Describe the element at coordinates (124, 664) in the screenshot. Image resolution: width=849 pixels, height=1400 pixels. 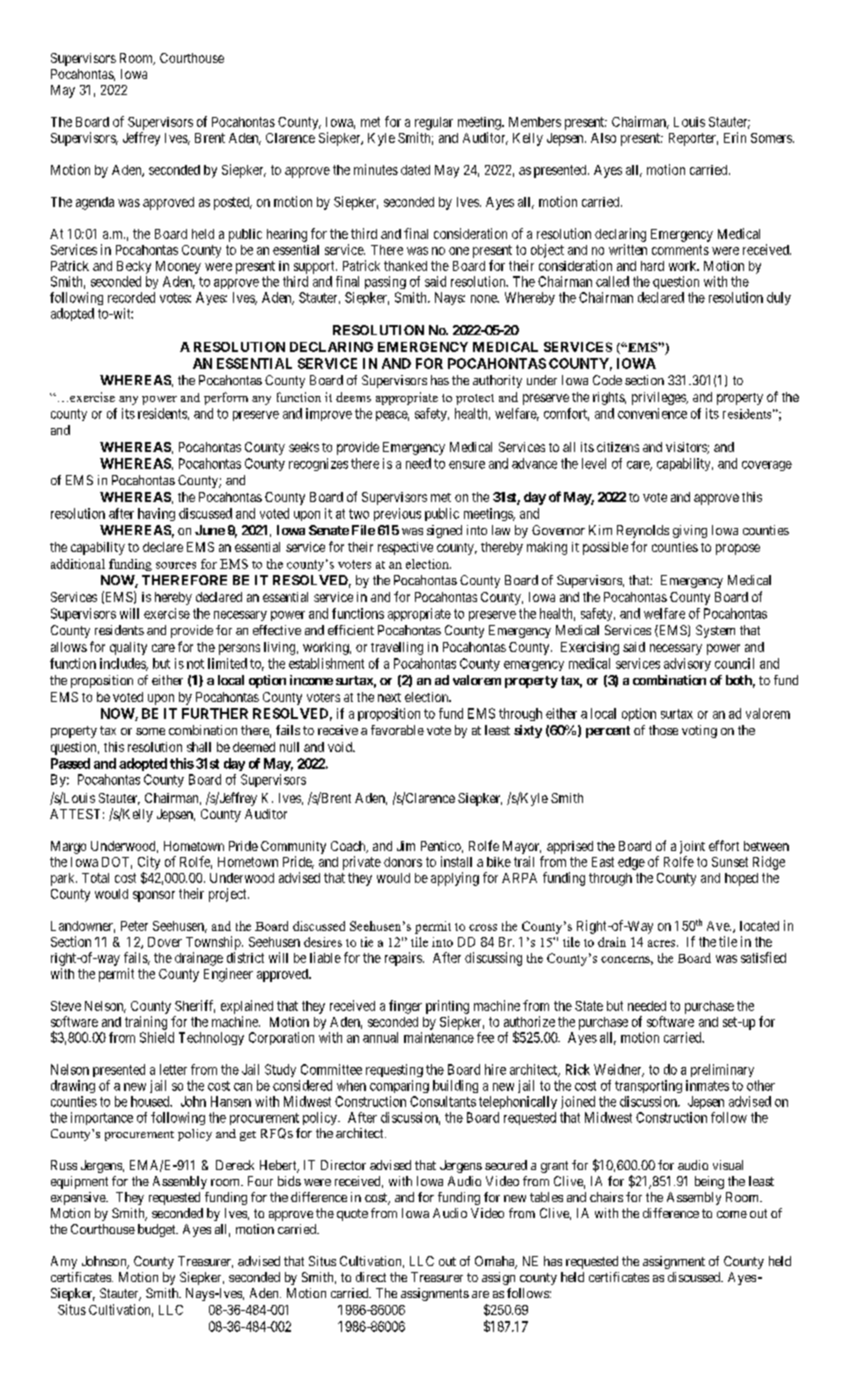
I see `includes` at that location.
